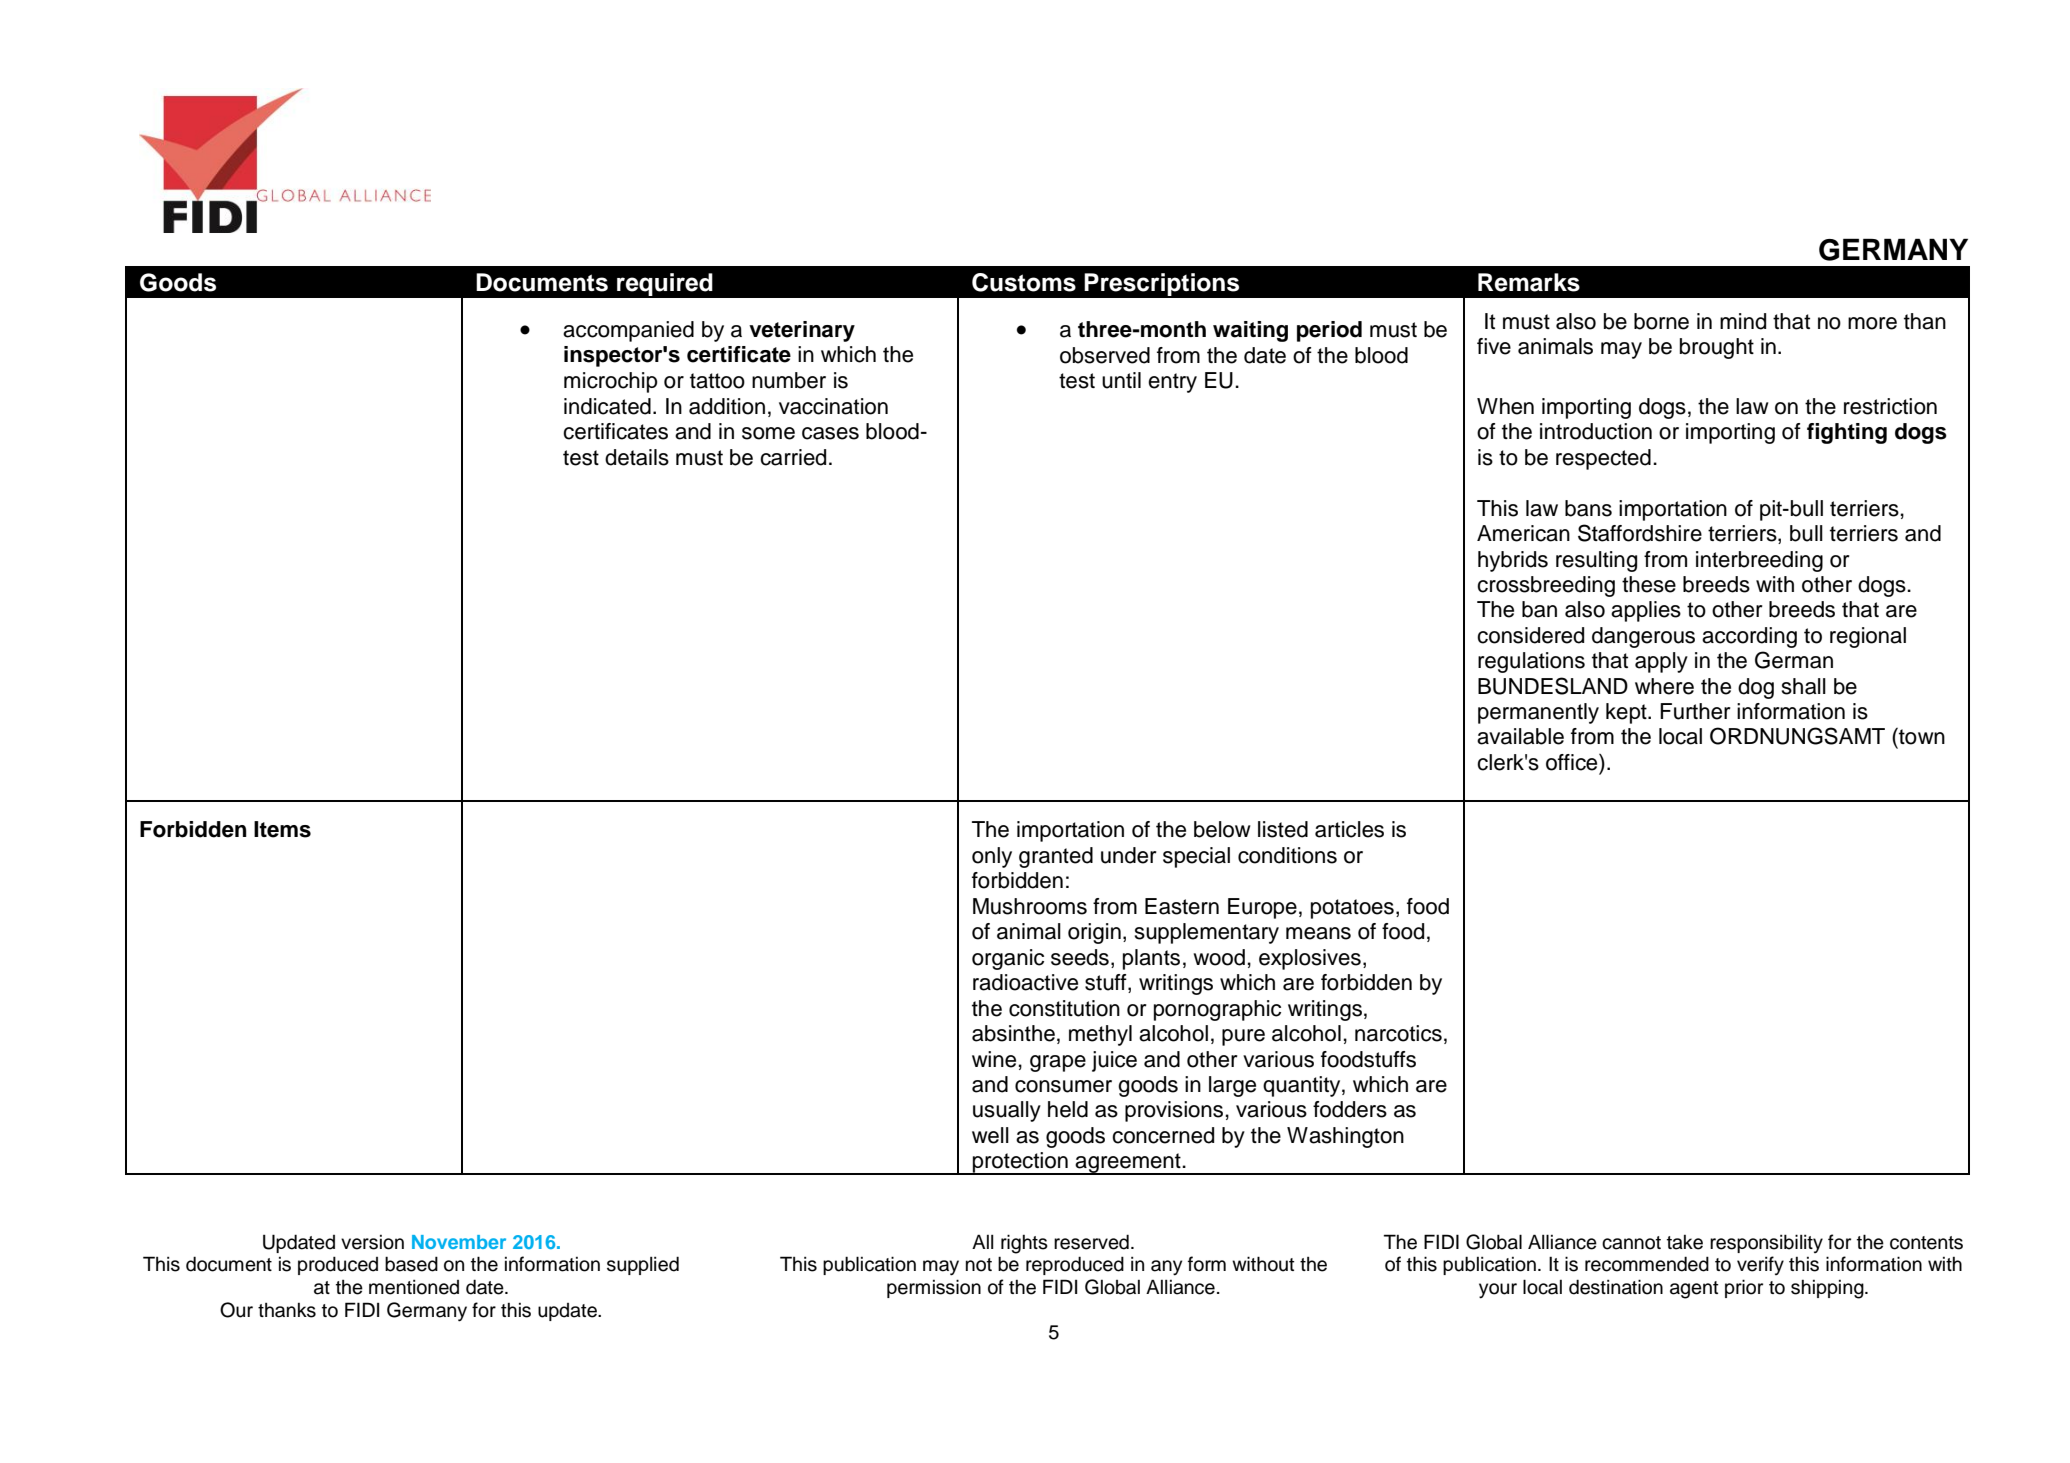 This screenshot has width=2070, height=1463. I want to click on narcotics, so click(1398, 1033).
